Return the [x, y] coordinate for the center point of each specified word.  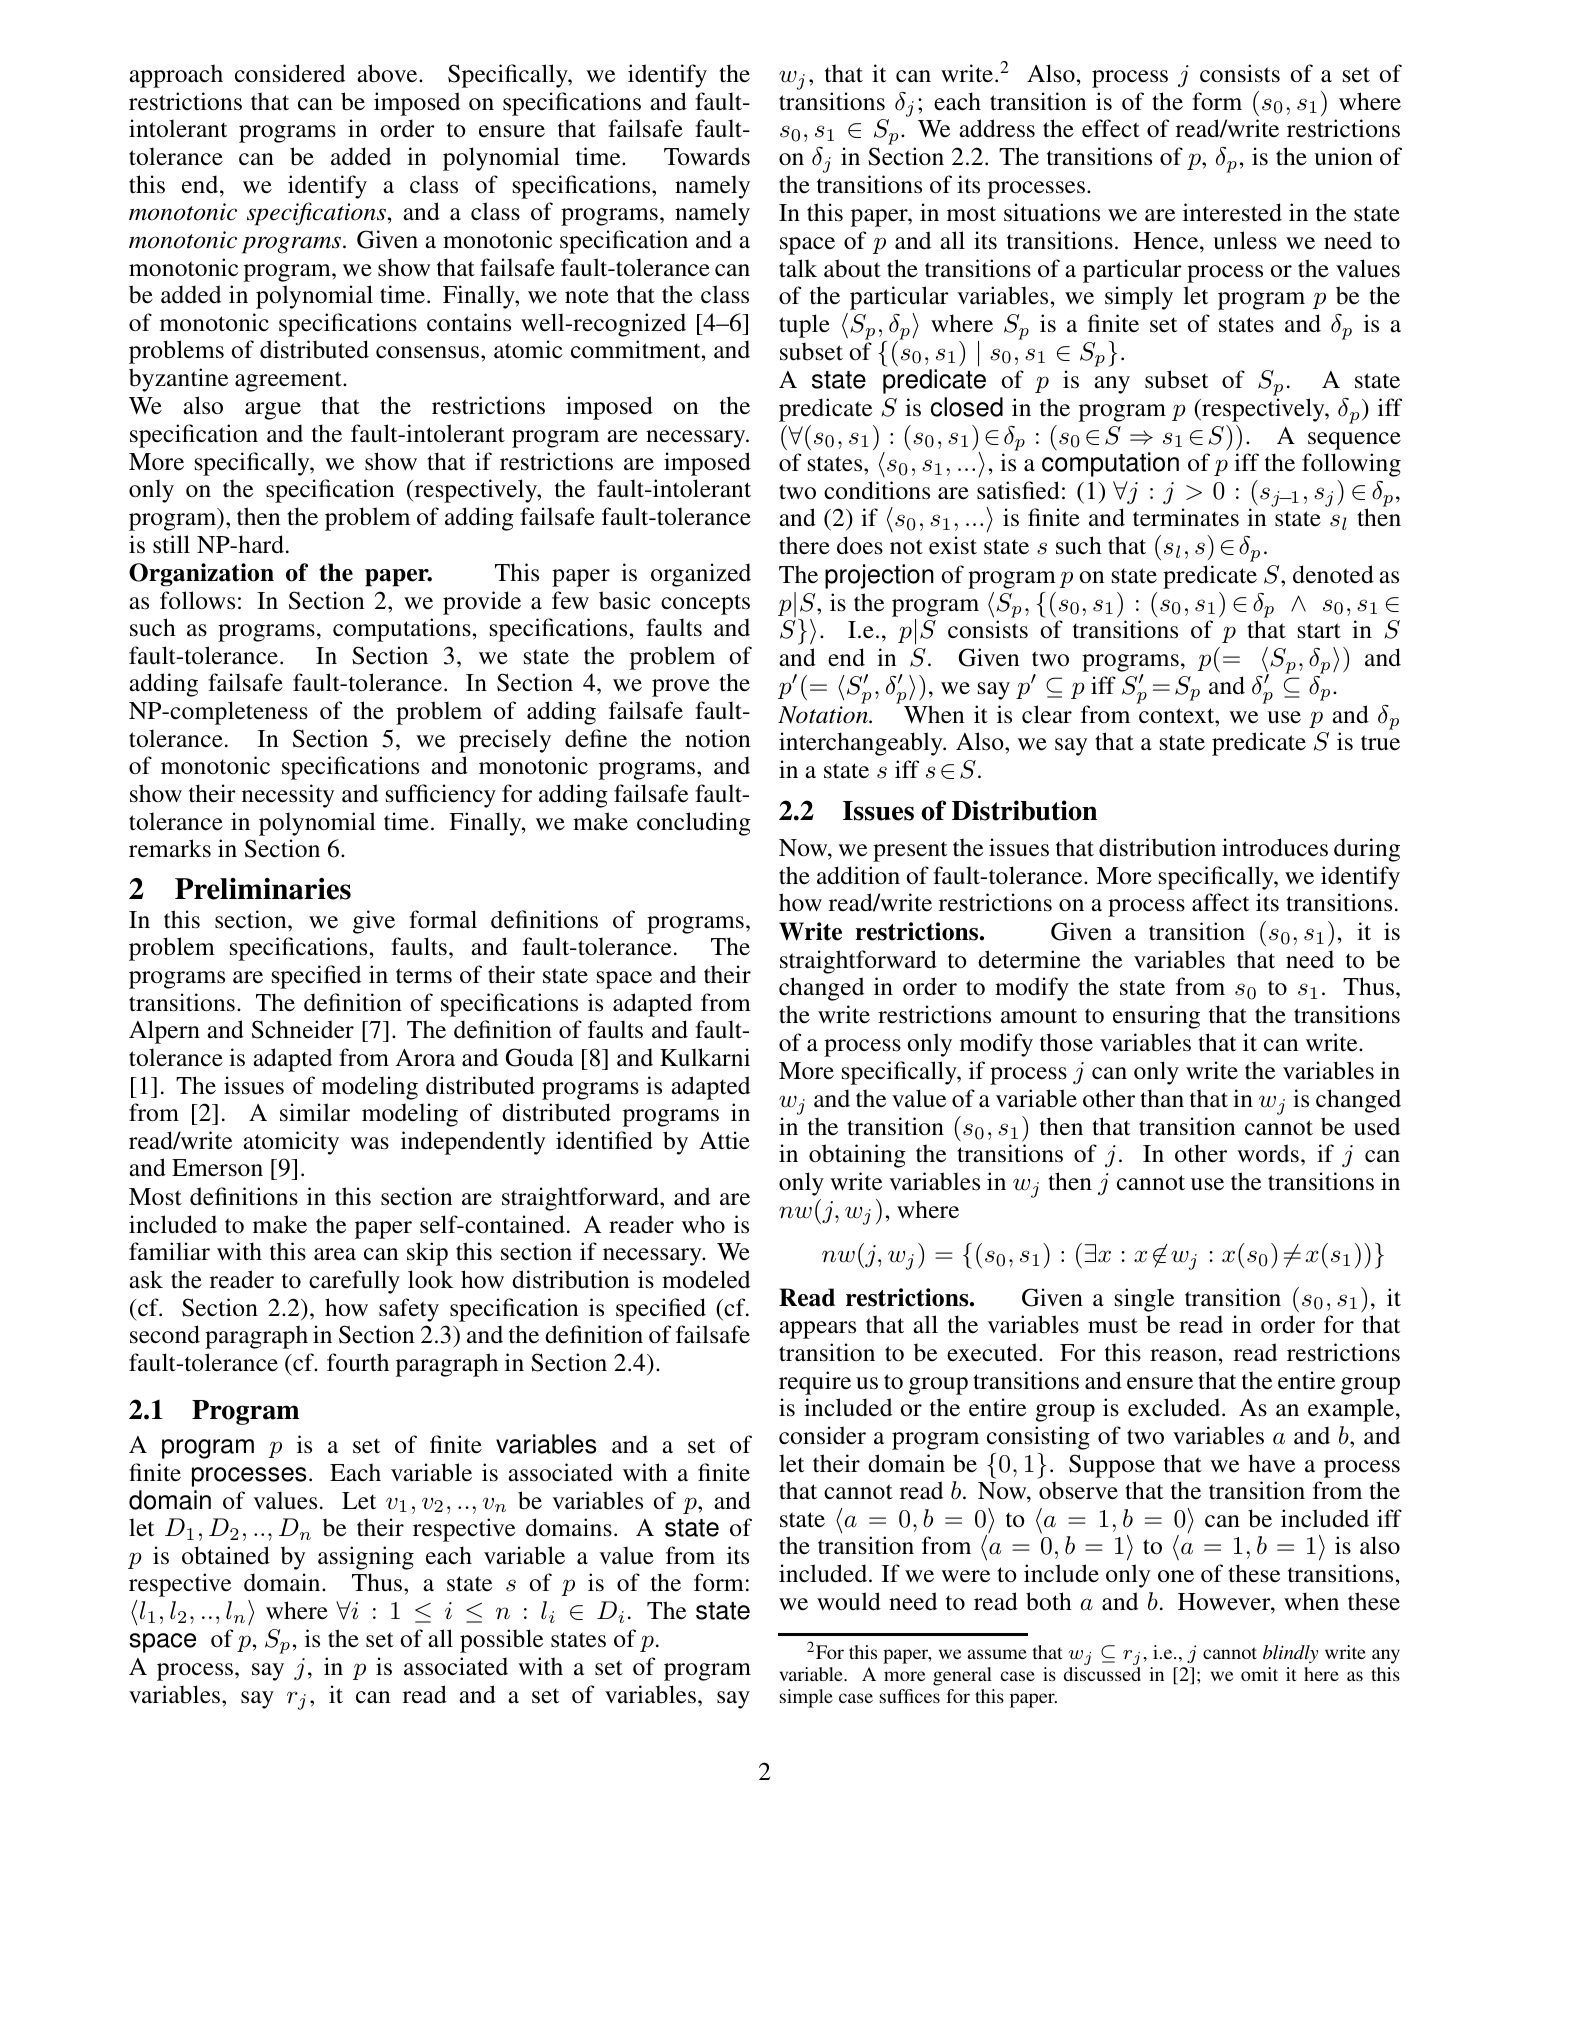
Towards [707, 156]
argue [273, 411]
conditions [877, 490]
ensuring [1156, 1017]
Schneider [303, 1029]
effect [1111, 128]
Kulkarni [705, 1057]
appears [817, 1330]
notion [717, 738]
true [1380, 743]
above [388, 73]
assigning [366, 1558]
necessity [288, 796]
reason [1183, 1355]
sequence [1354, 441]
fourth [358, 1362]
